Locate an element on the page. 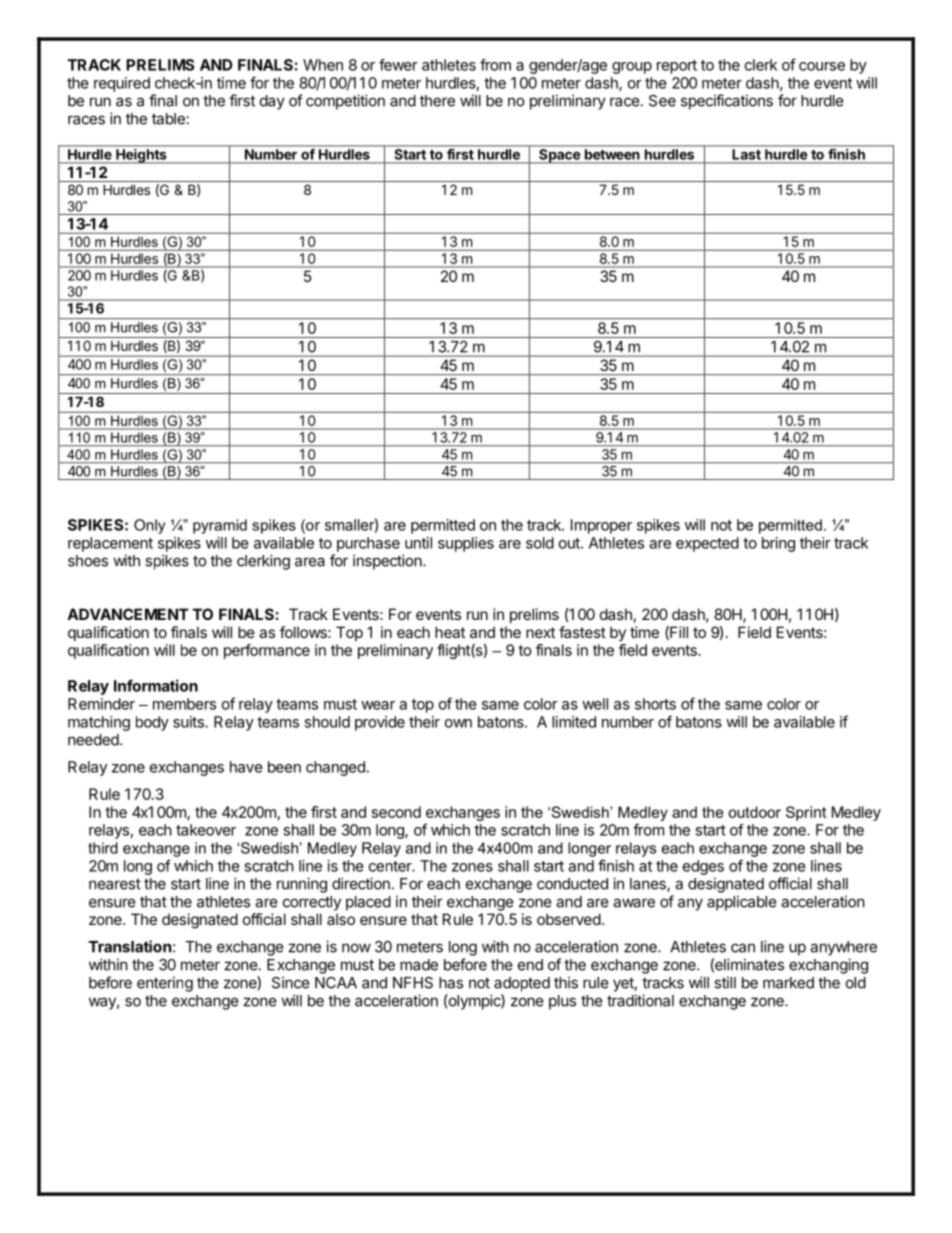  still is located at coordinates (725, 982).
